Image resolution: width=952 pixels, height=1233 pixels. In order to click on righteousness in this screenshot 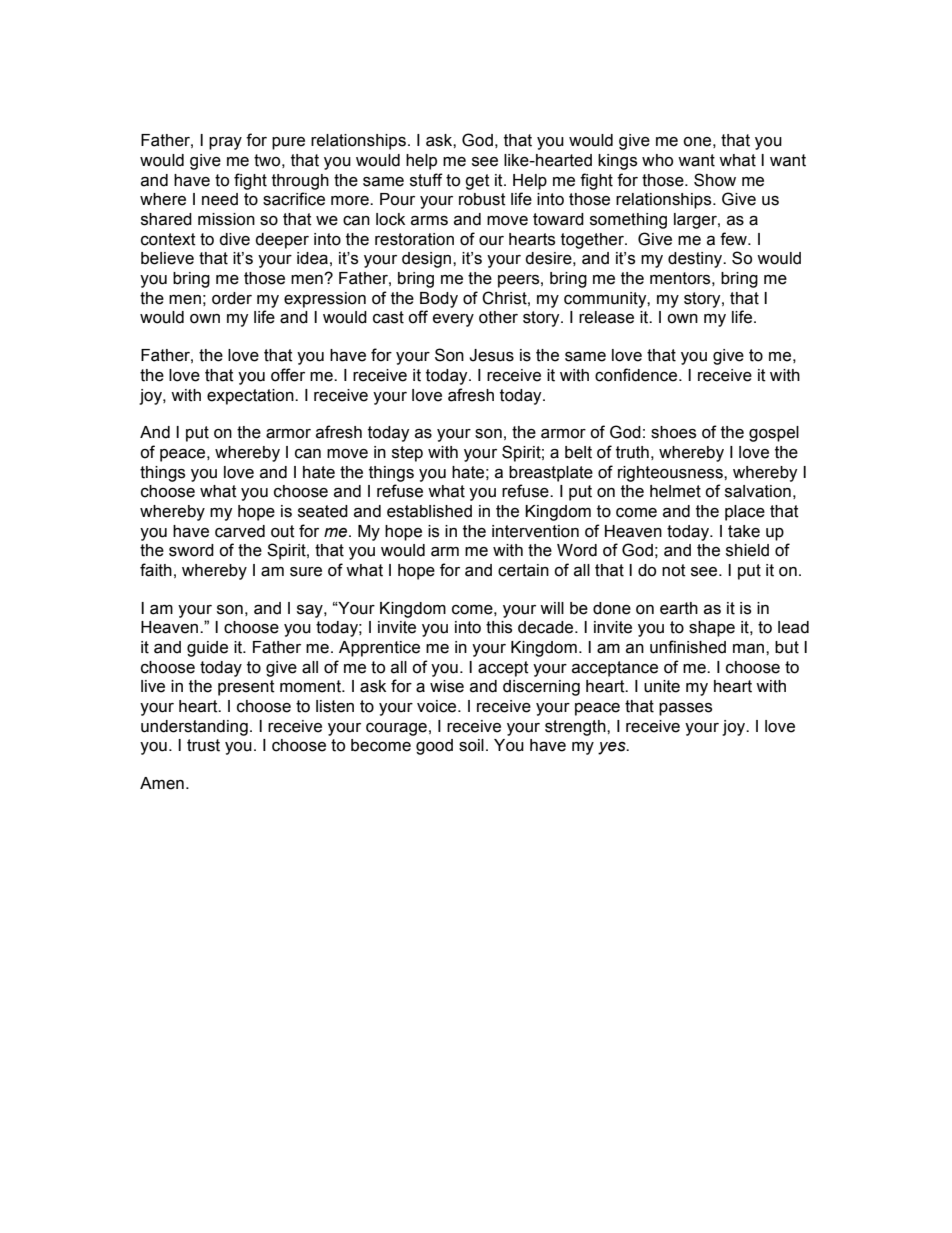, I will do `click(671, 474)`.
